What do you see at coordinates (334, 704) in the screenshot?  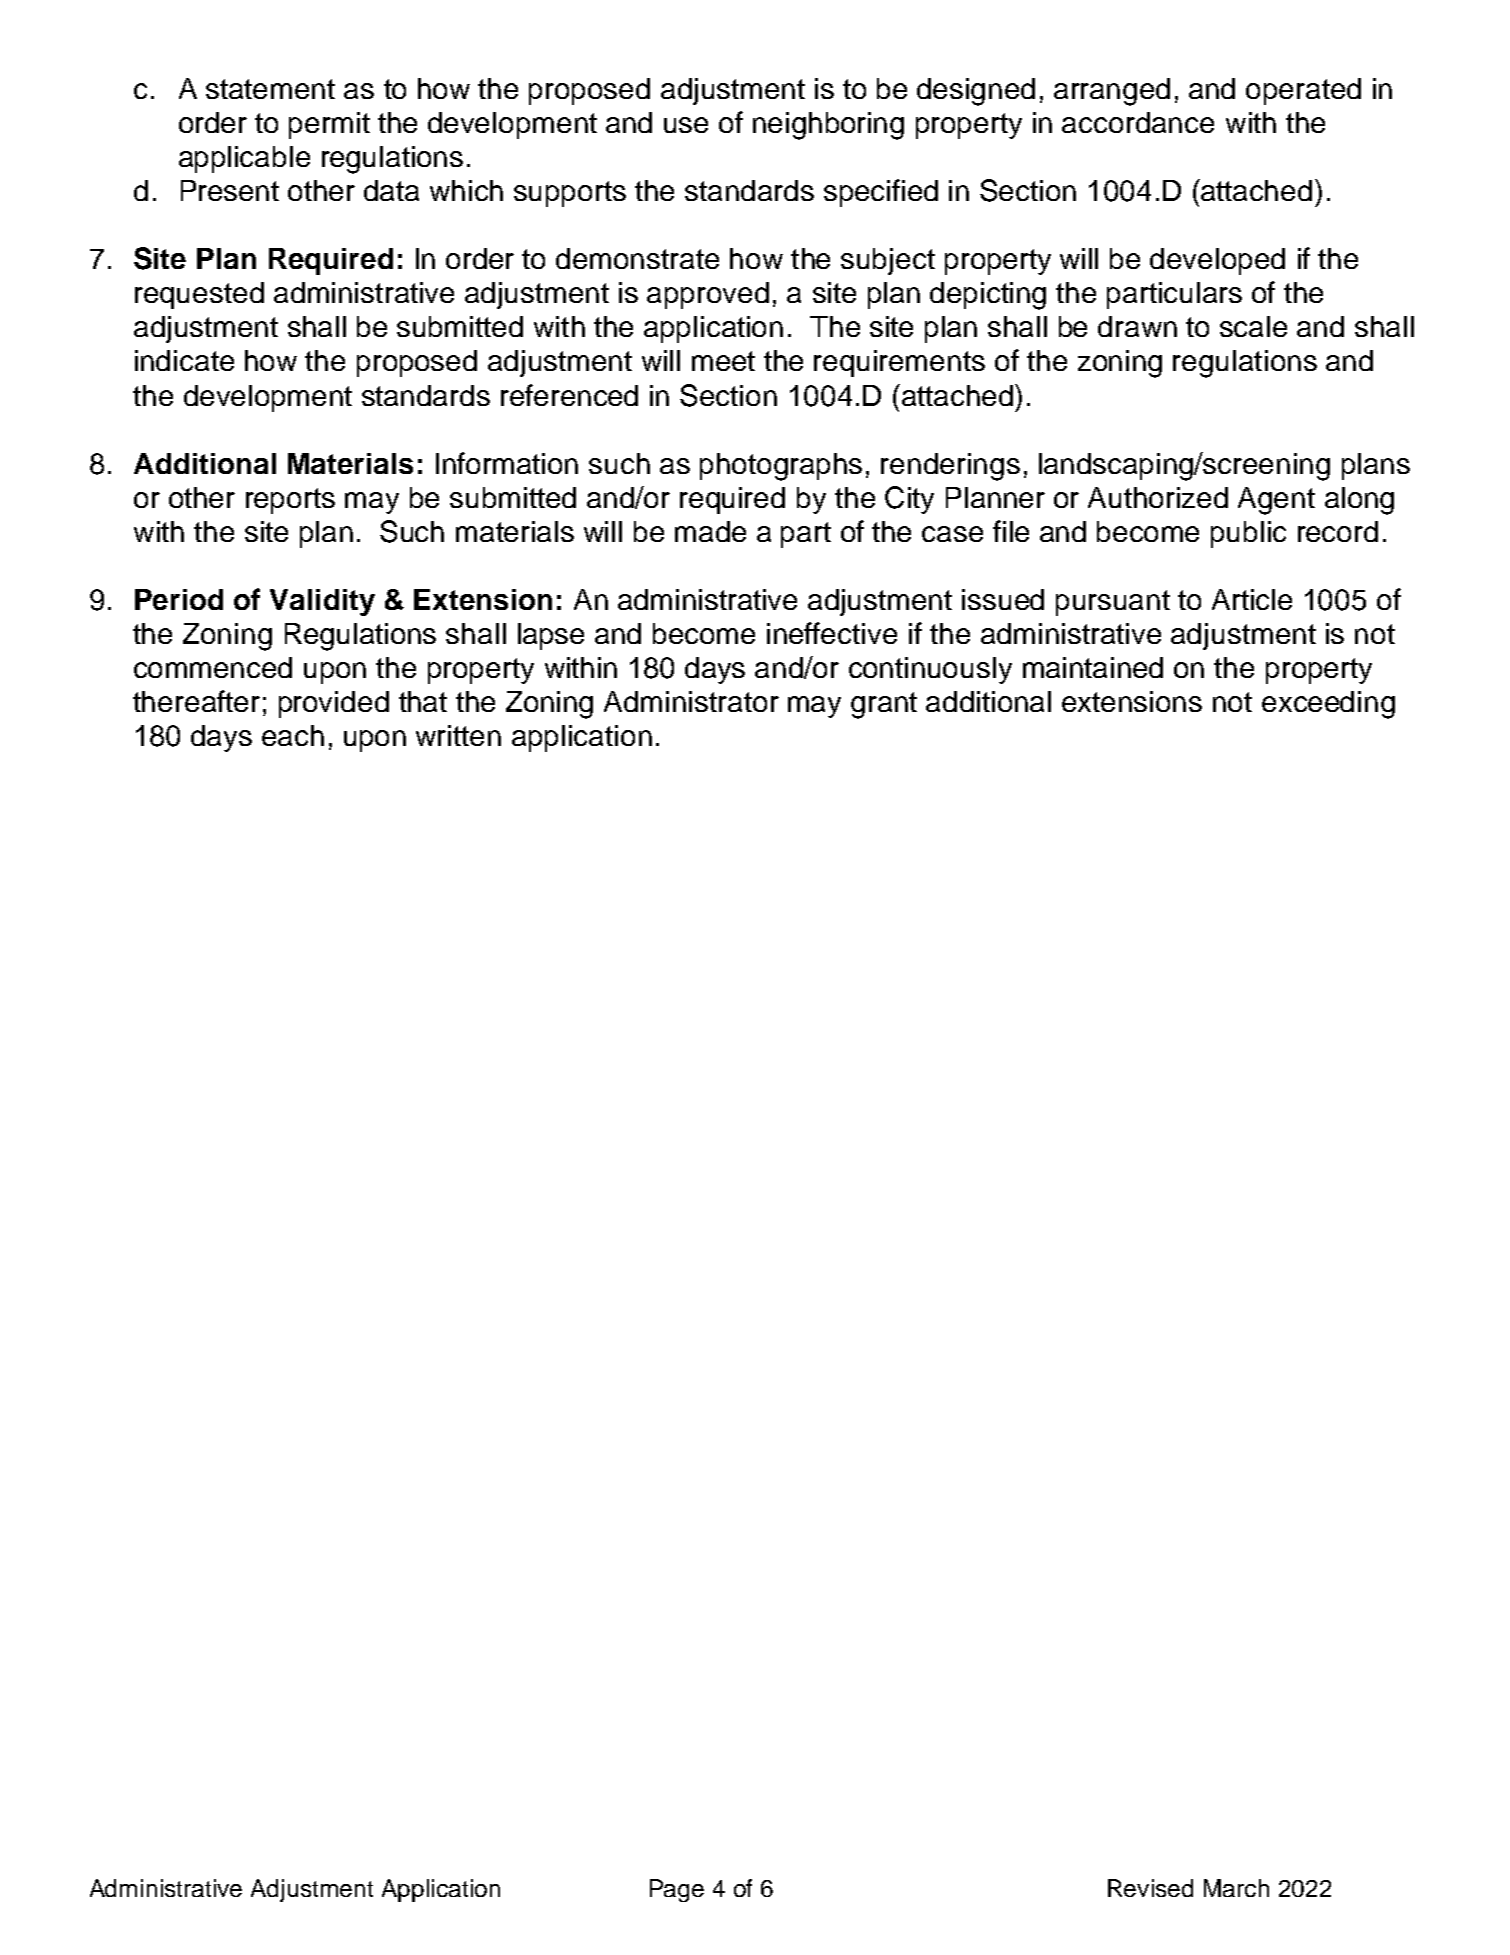 I see `provided` at bounding box center [334, 704].
